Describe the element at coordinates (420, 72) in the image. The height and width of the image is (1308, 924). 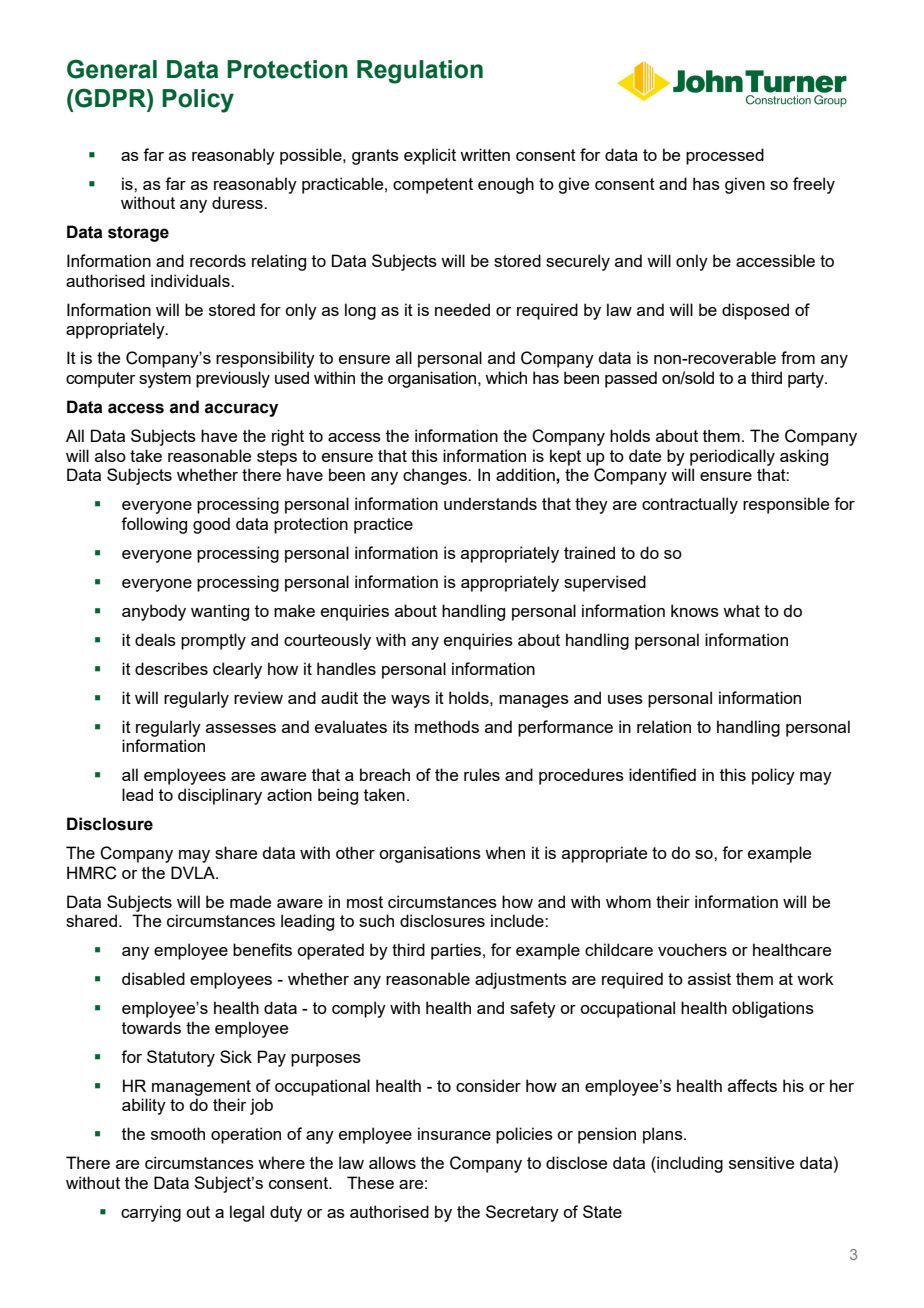
I see `Regulation` at that location.
